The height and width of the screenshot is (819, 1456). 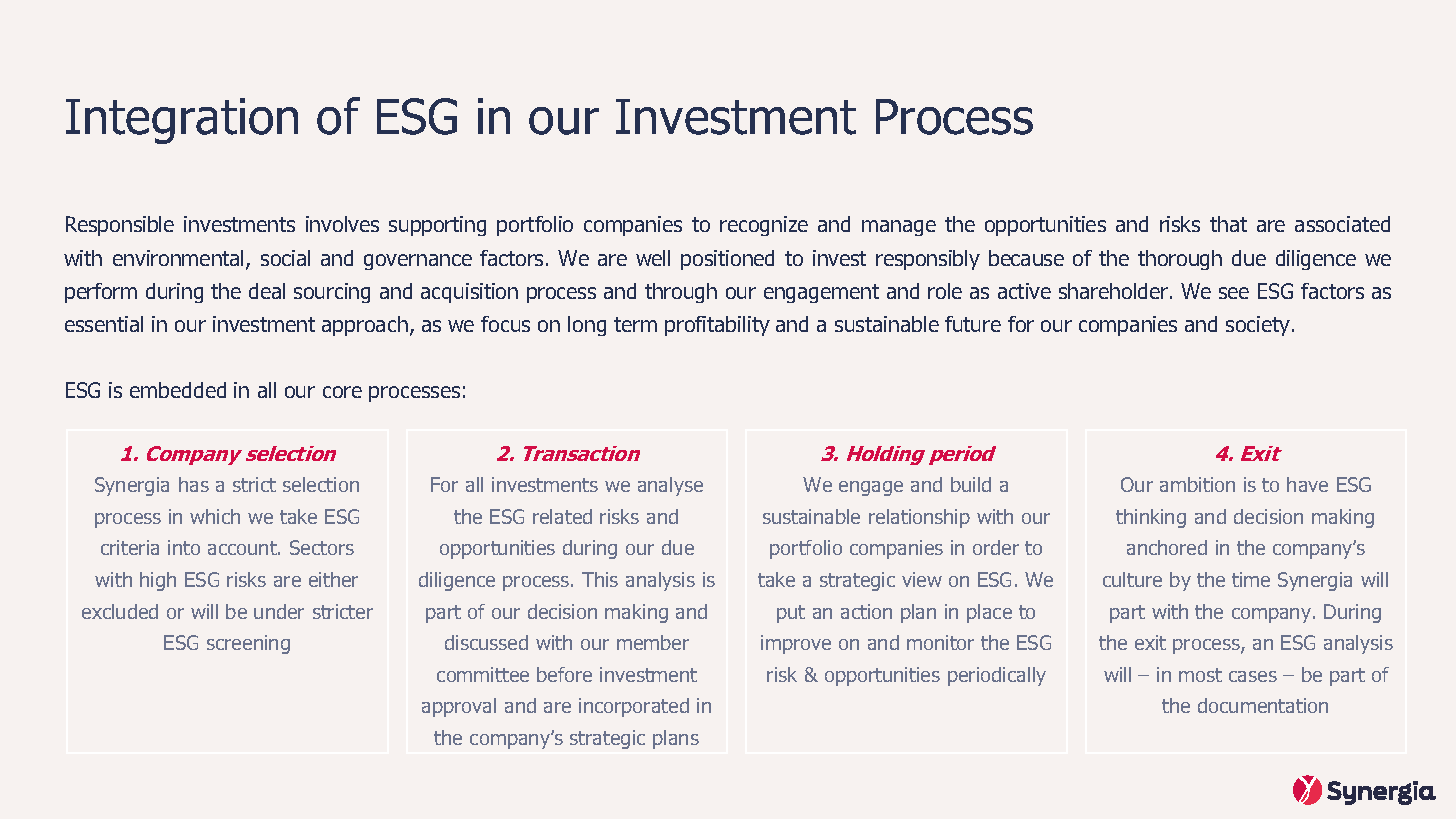 I want to click on This, so click(x=600, y=579).
